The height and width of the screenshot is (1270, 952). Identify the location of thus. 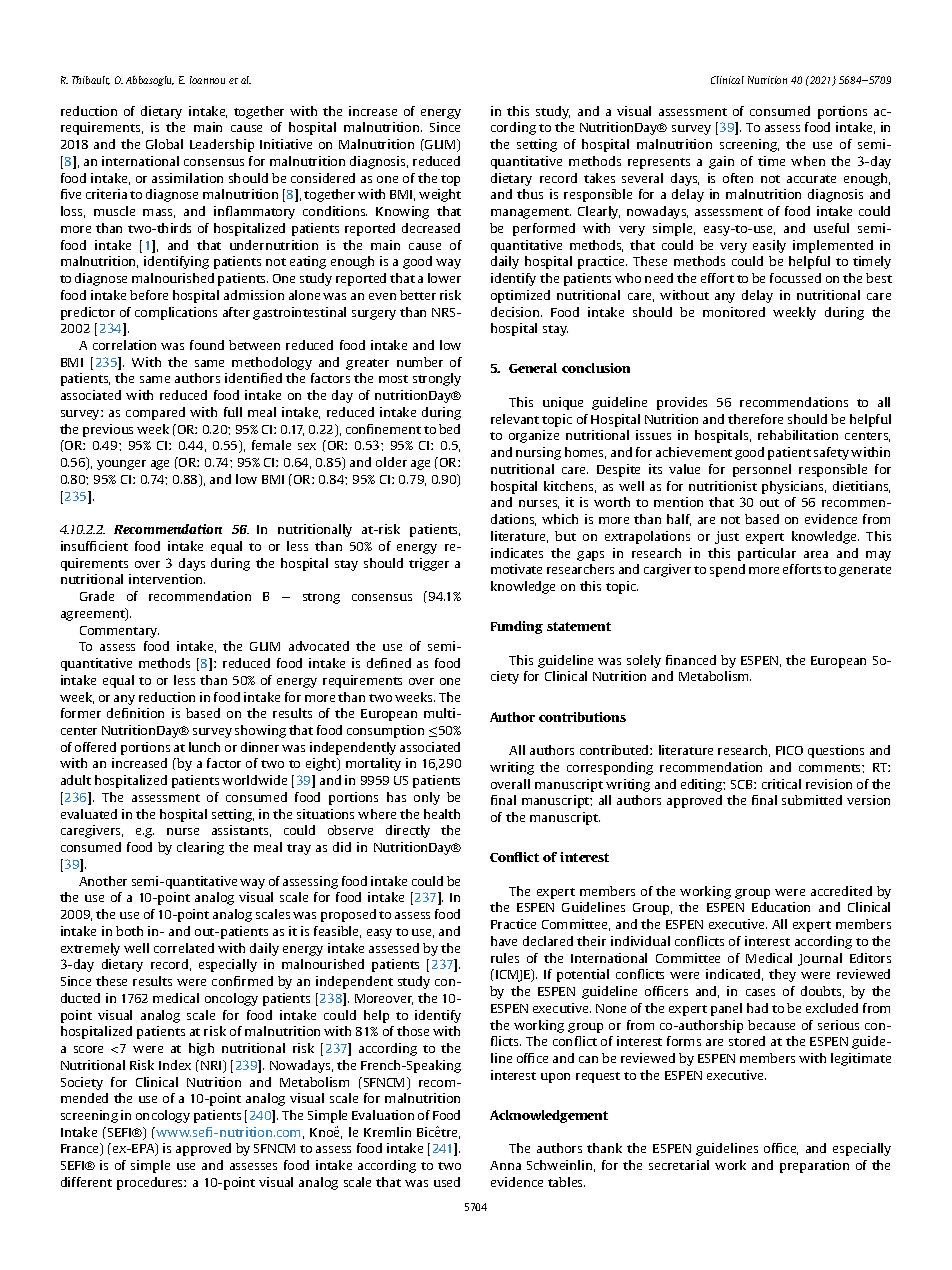
(530, 194).
